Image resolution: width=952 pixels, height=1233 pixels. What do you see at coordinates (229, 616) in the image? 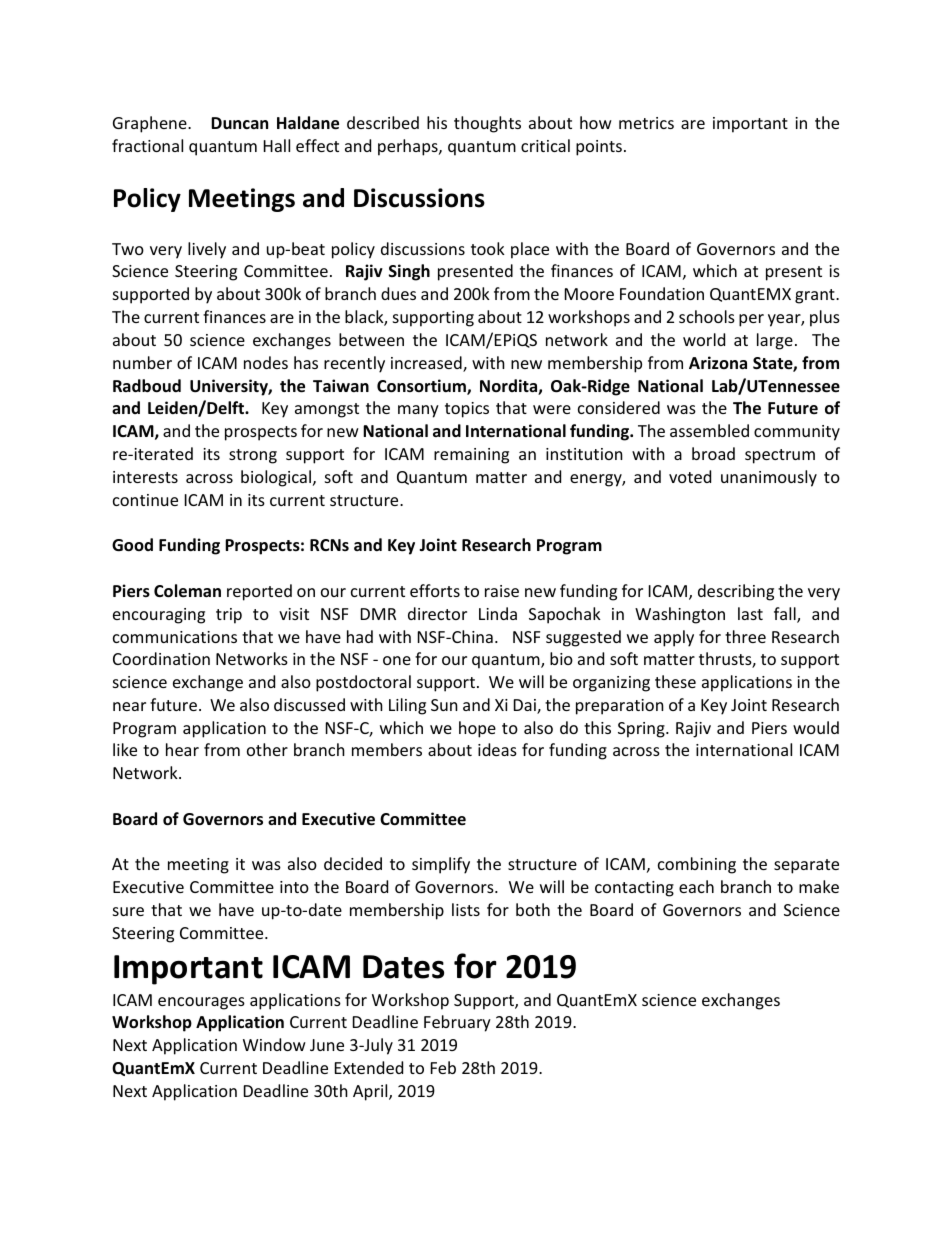
I see `trip` at bounding box center [229, 616].
